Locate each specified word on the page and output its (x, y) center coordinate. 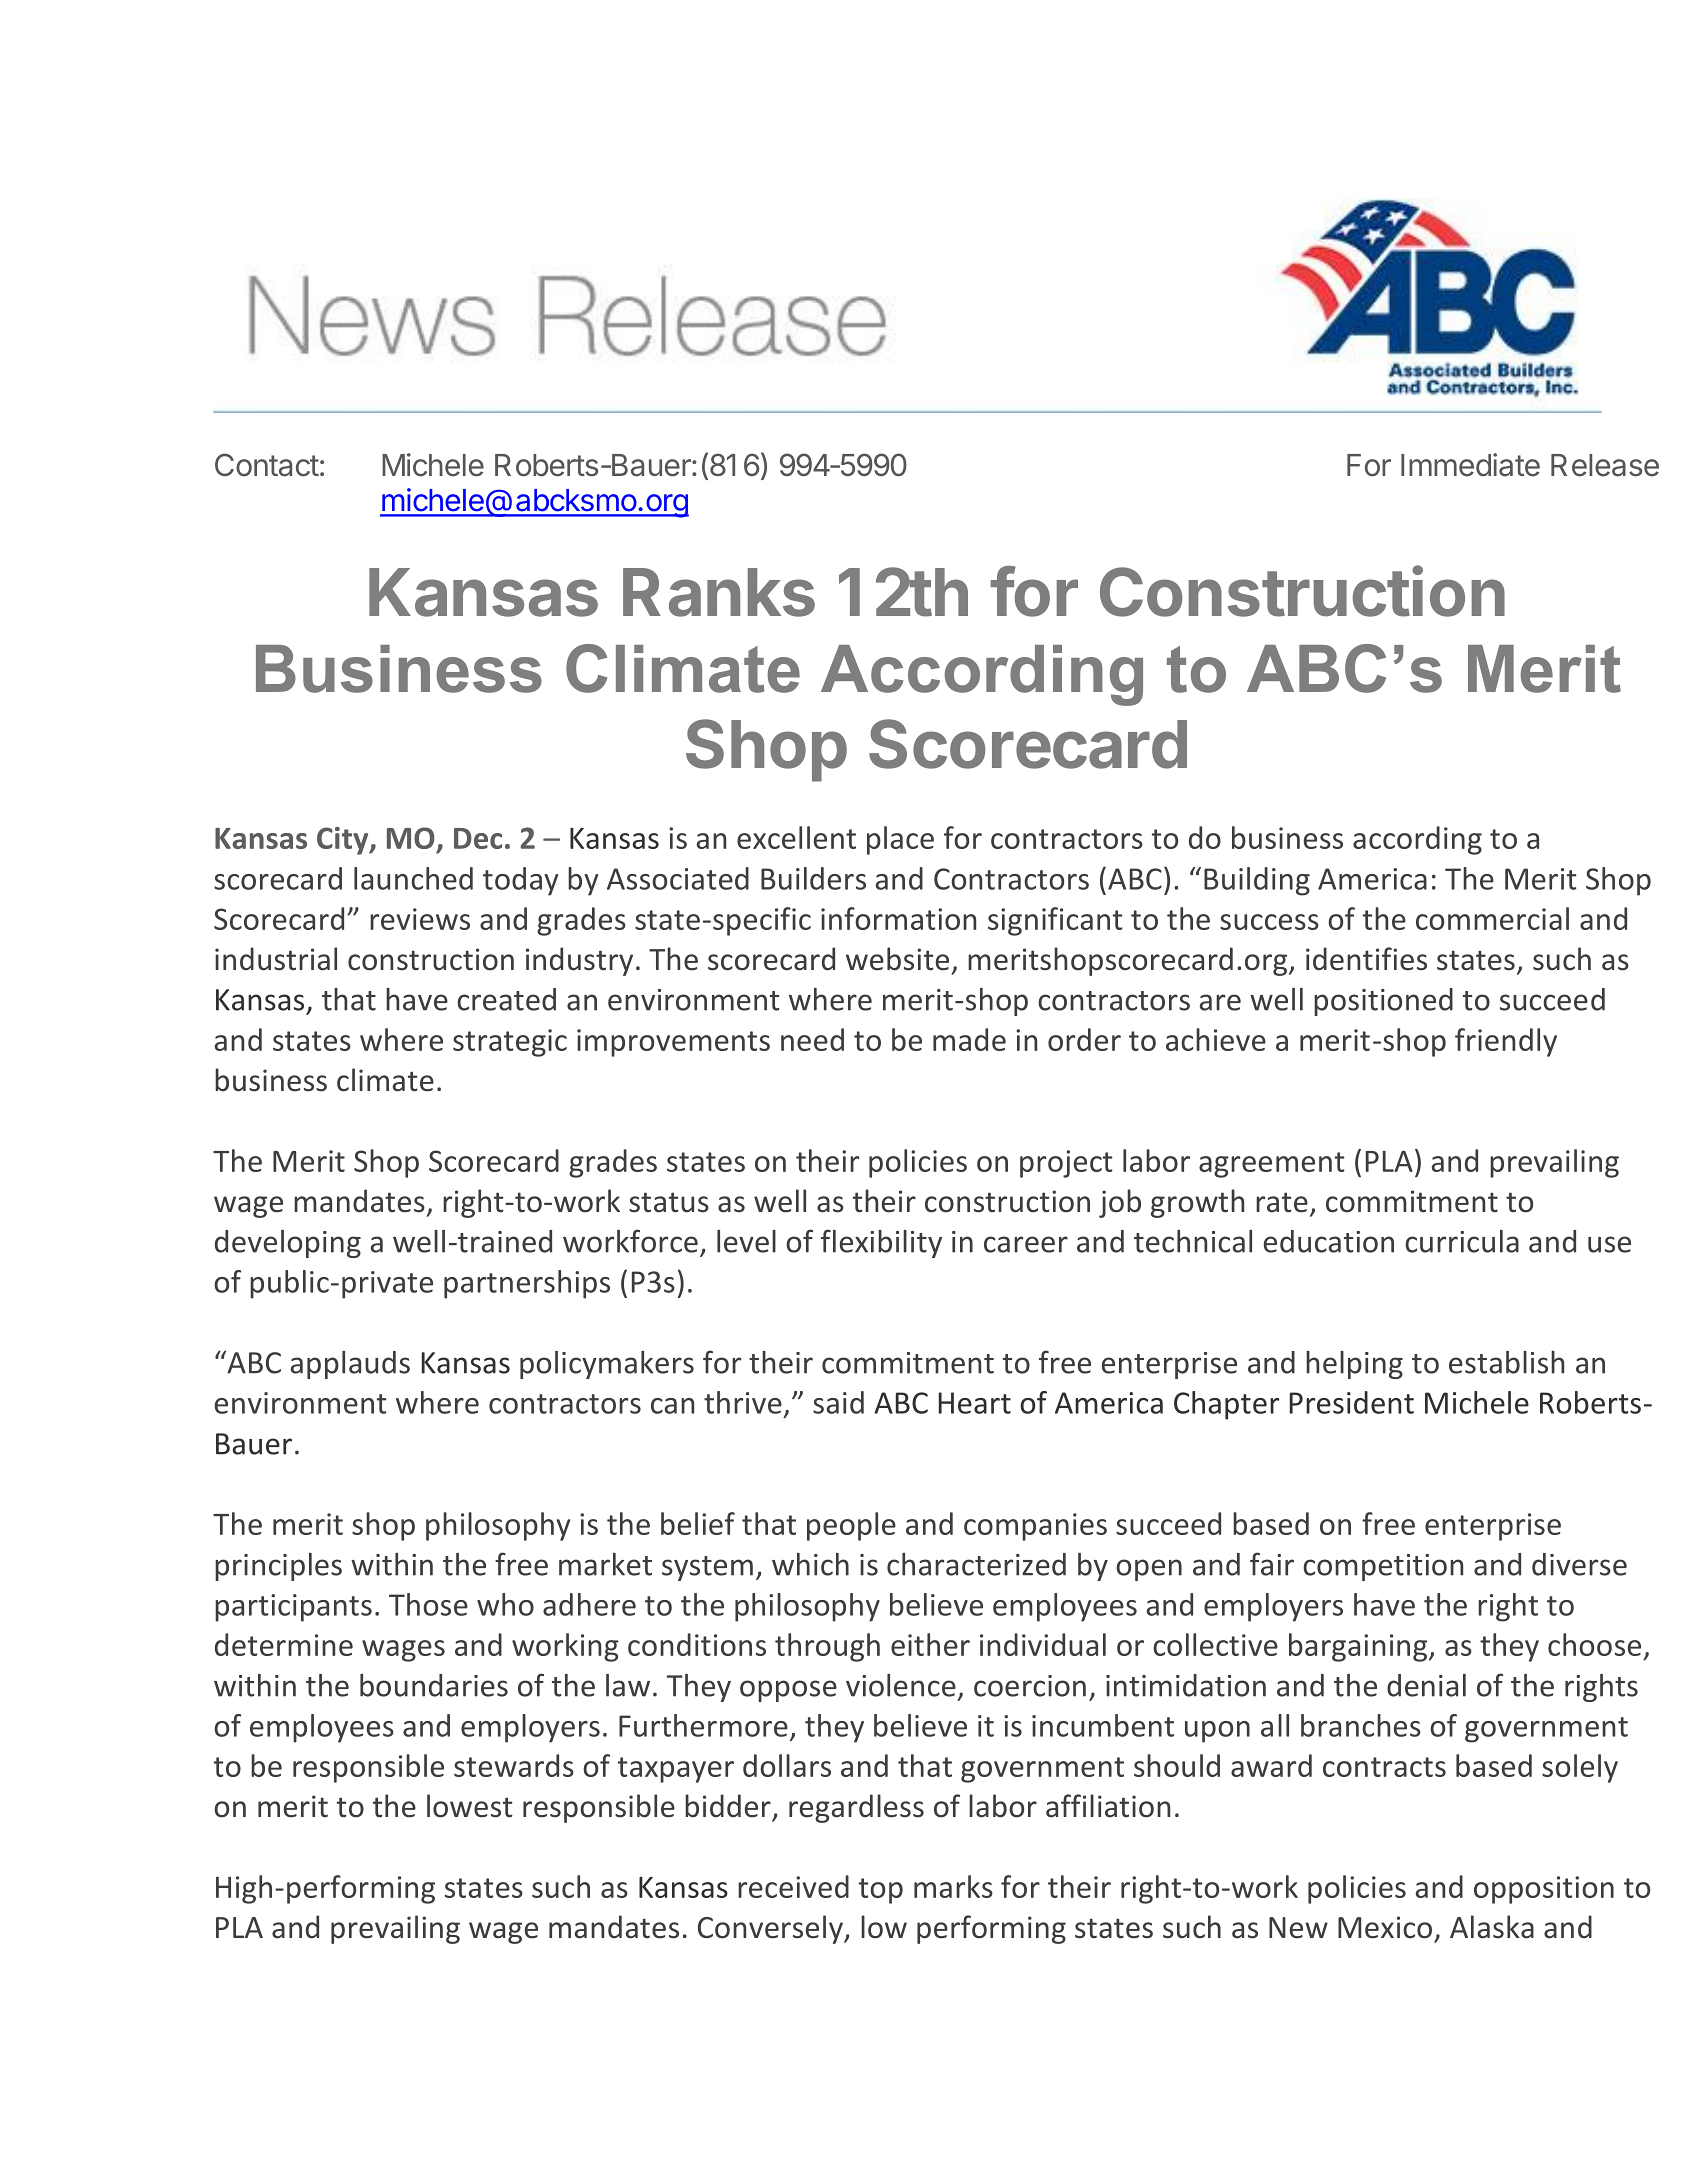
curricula (1462, 1241)
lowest (470, 1806)
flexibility (881, 1243)
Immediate (1470, 465)
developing (288, 1244)
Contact (267, 465)
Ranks (719, 592)
